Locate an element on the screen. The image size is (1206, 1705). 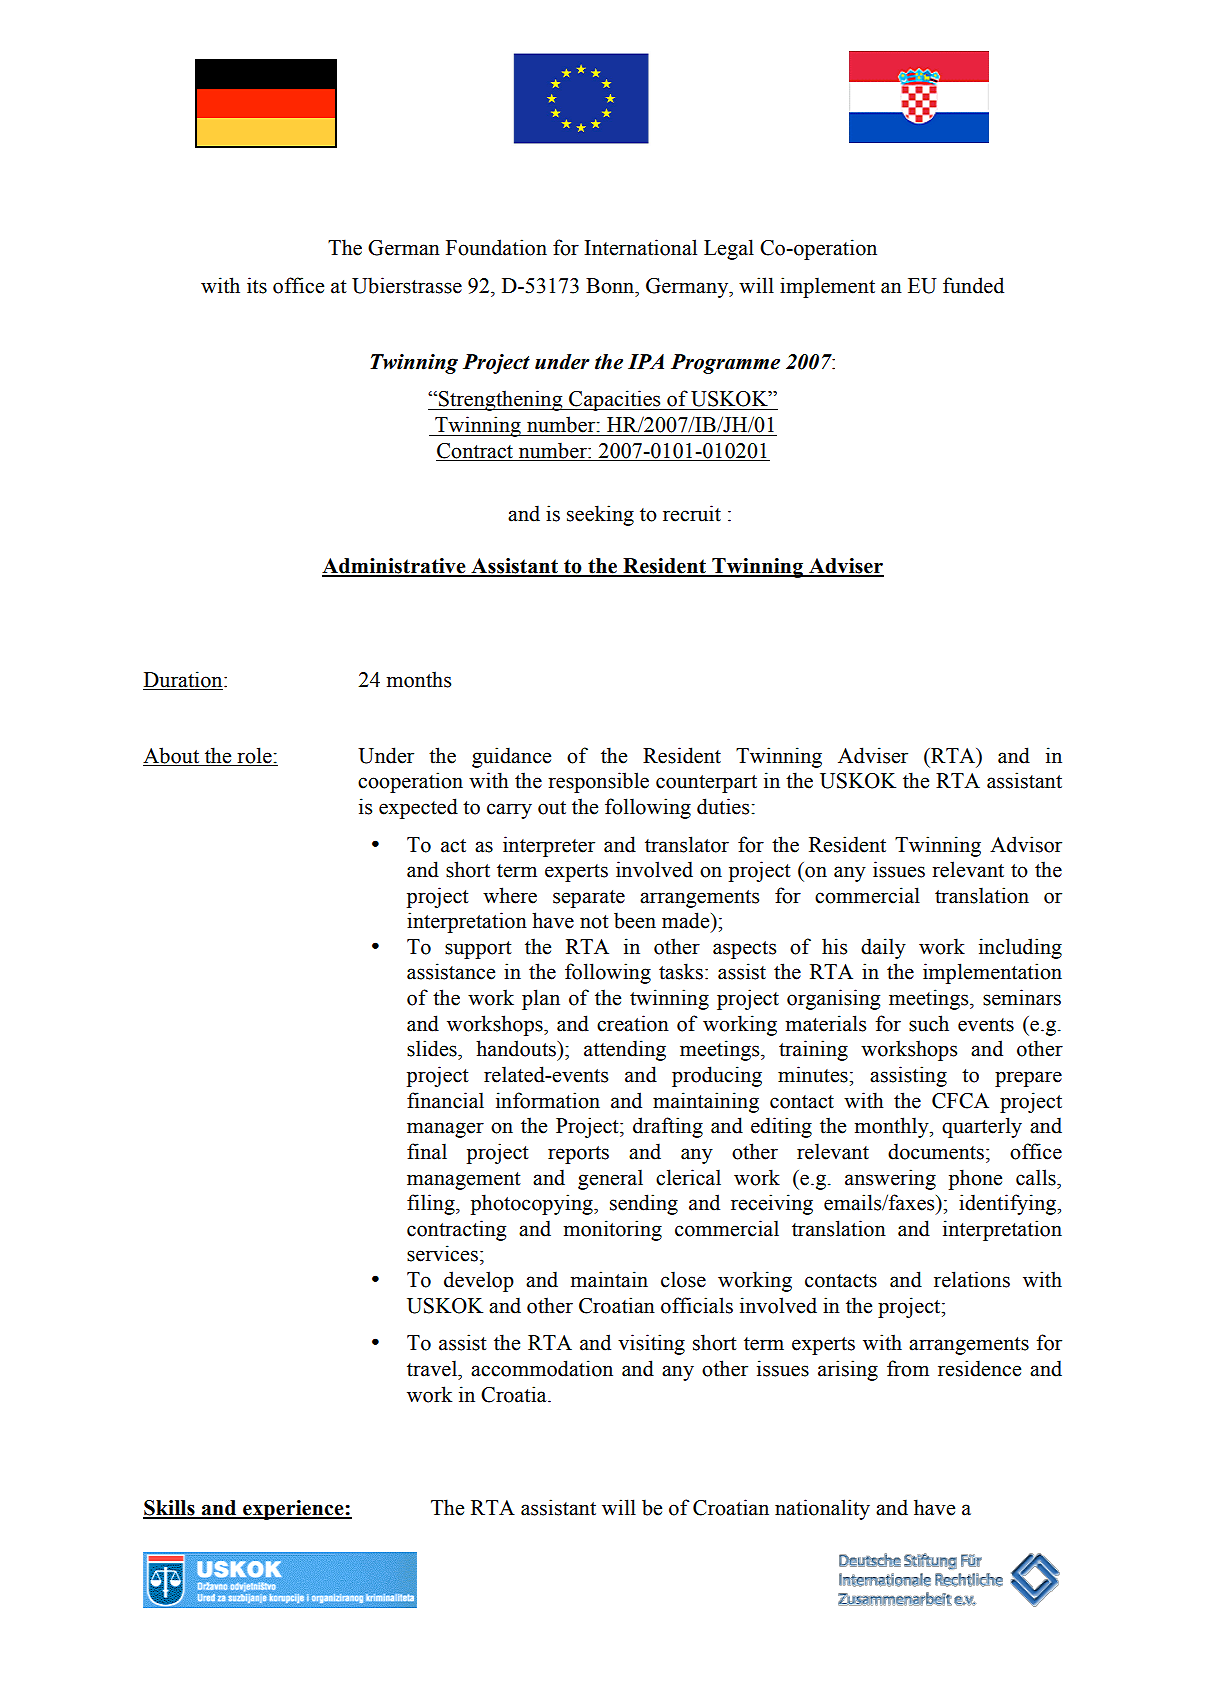
nationality is located at coordinates (822, 1509).
